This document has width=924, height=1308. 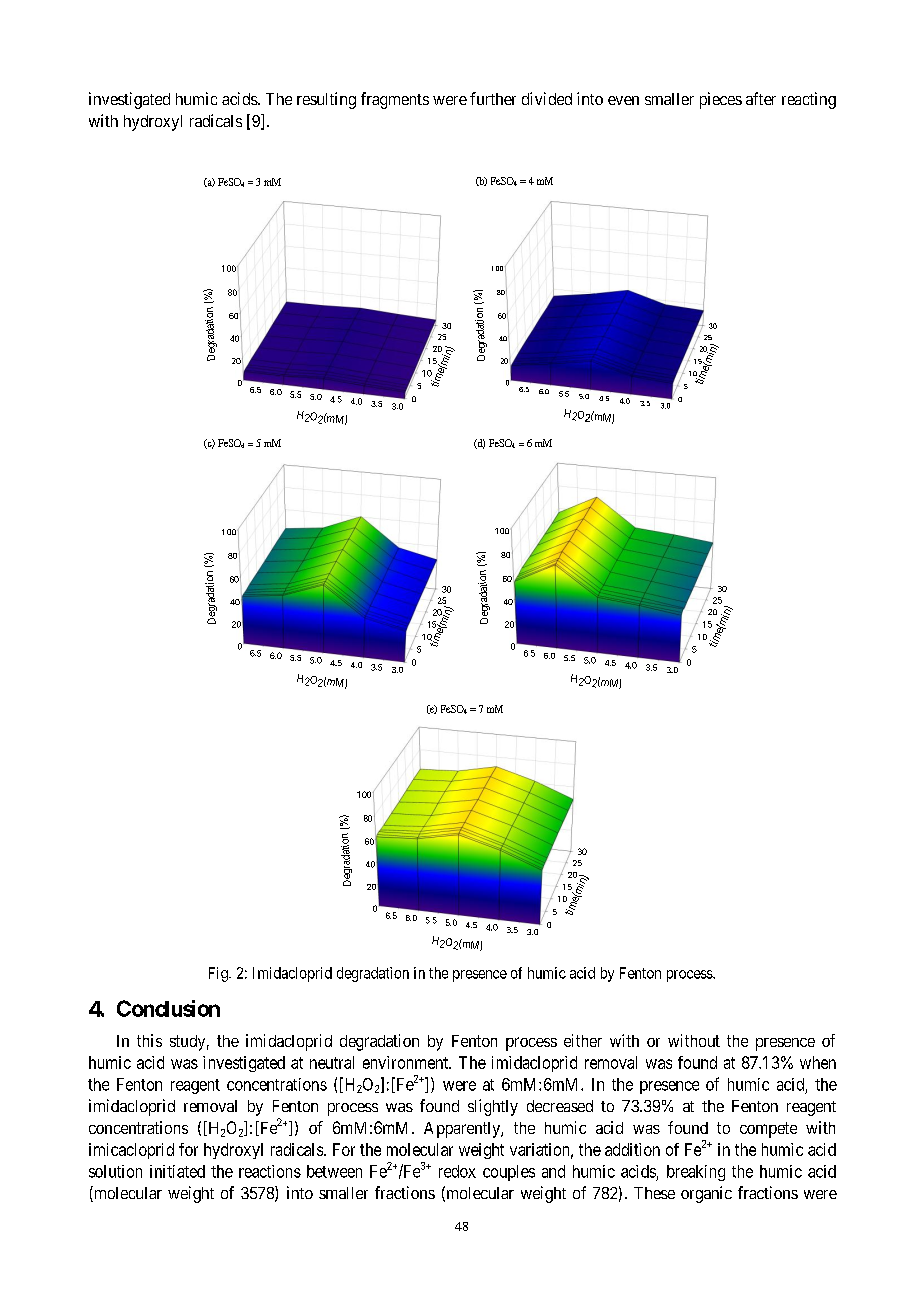 I want to click on further, so click(x=493, y=98).
